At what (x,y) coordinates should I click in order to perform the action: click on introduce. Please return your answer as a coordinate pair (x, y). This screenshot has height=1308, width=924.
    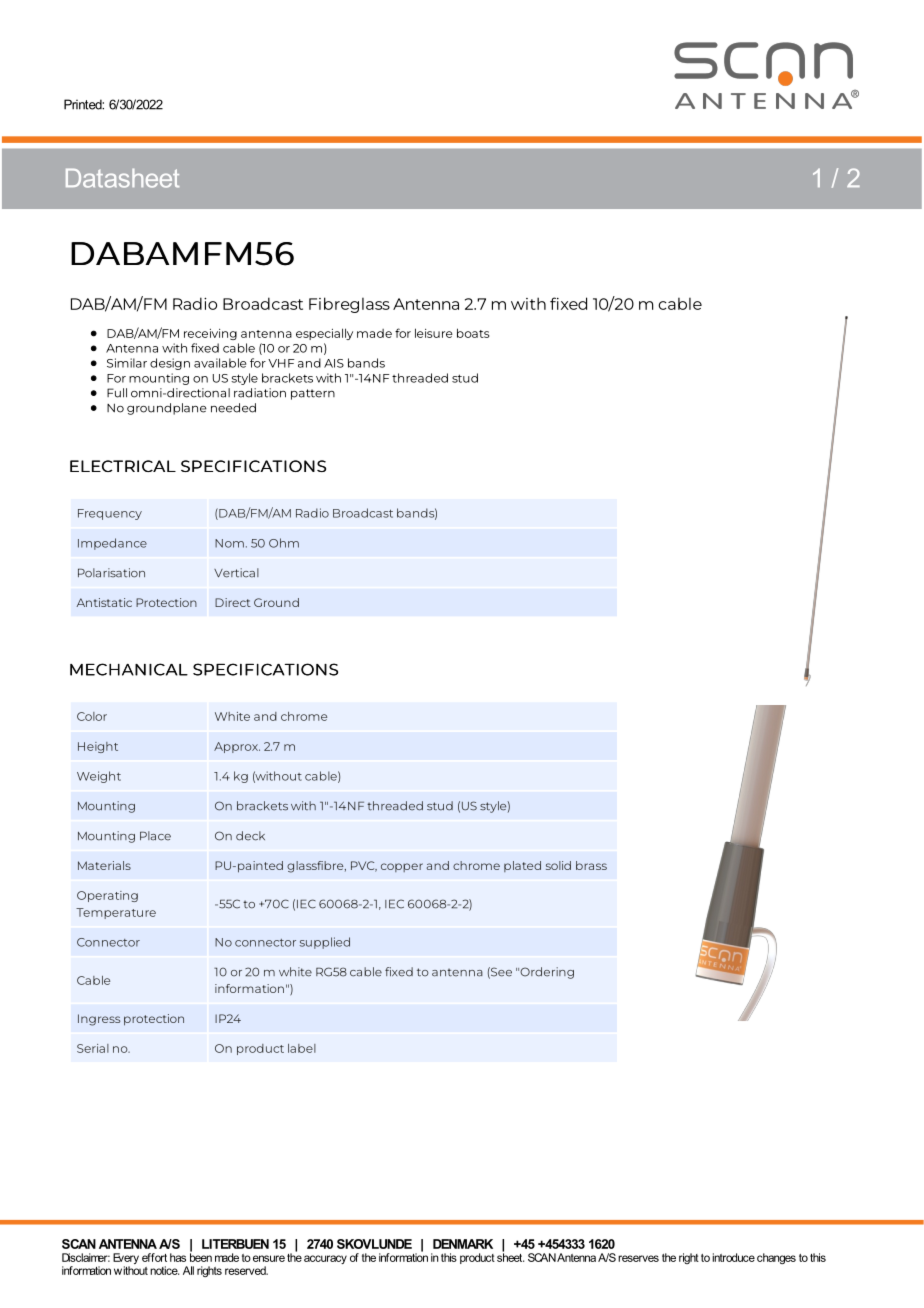
    Looking at the image, I should click on (733, 1257).
